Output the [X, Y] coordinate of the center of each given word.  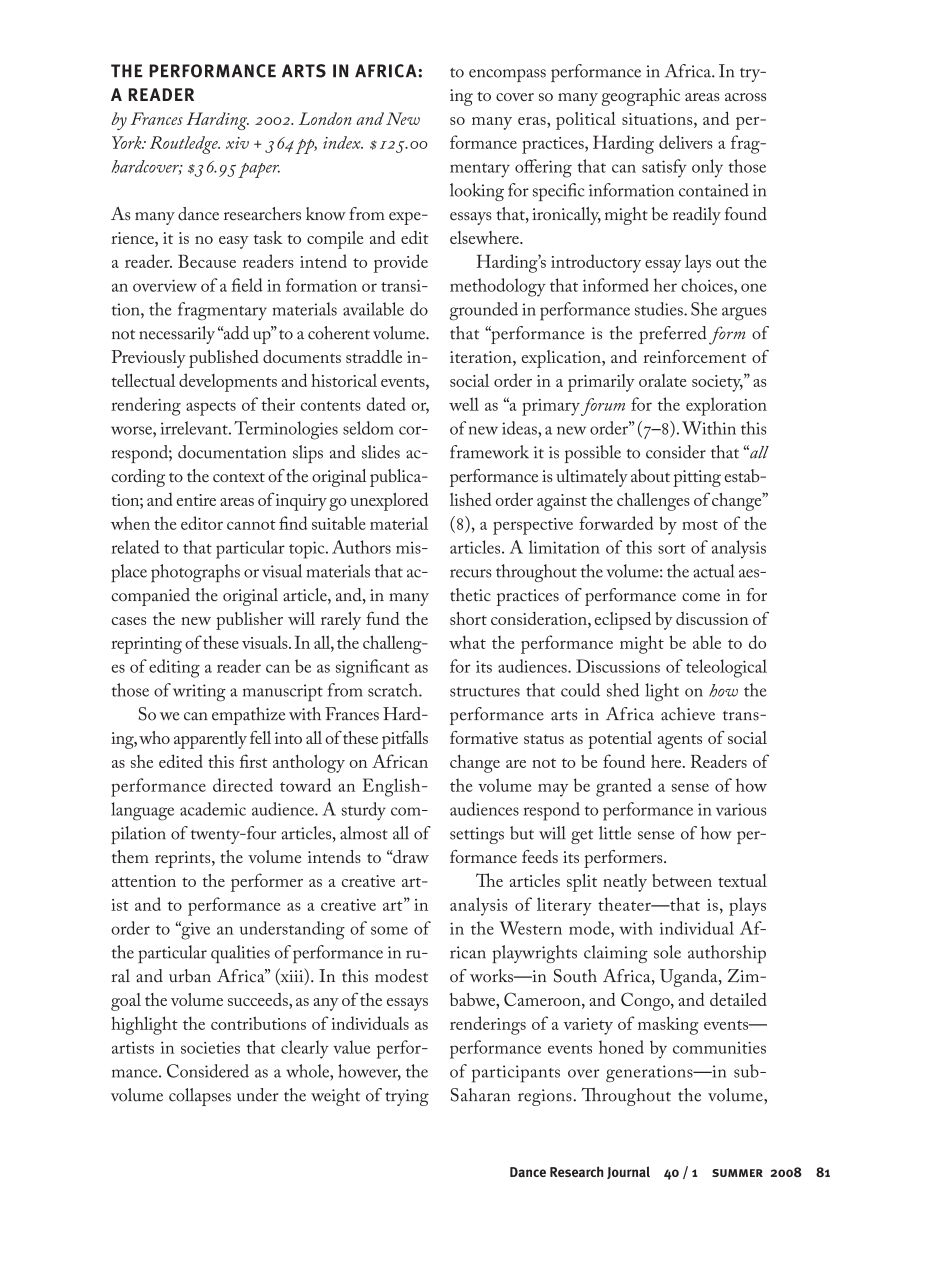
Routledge [185, 145]
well [464, 404]
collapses [200, 1097]
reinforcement [694, 356]
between [682, 880]
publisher [249, 621]
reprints [184, 859]
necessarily [177, 335]
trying [407, 1097]
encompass [507, 75]
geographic [641, 97]
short [468, 618]
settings [477, 835]
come [701, 597]
